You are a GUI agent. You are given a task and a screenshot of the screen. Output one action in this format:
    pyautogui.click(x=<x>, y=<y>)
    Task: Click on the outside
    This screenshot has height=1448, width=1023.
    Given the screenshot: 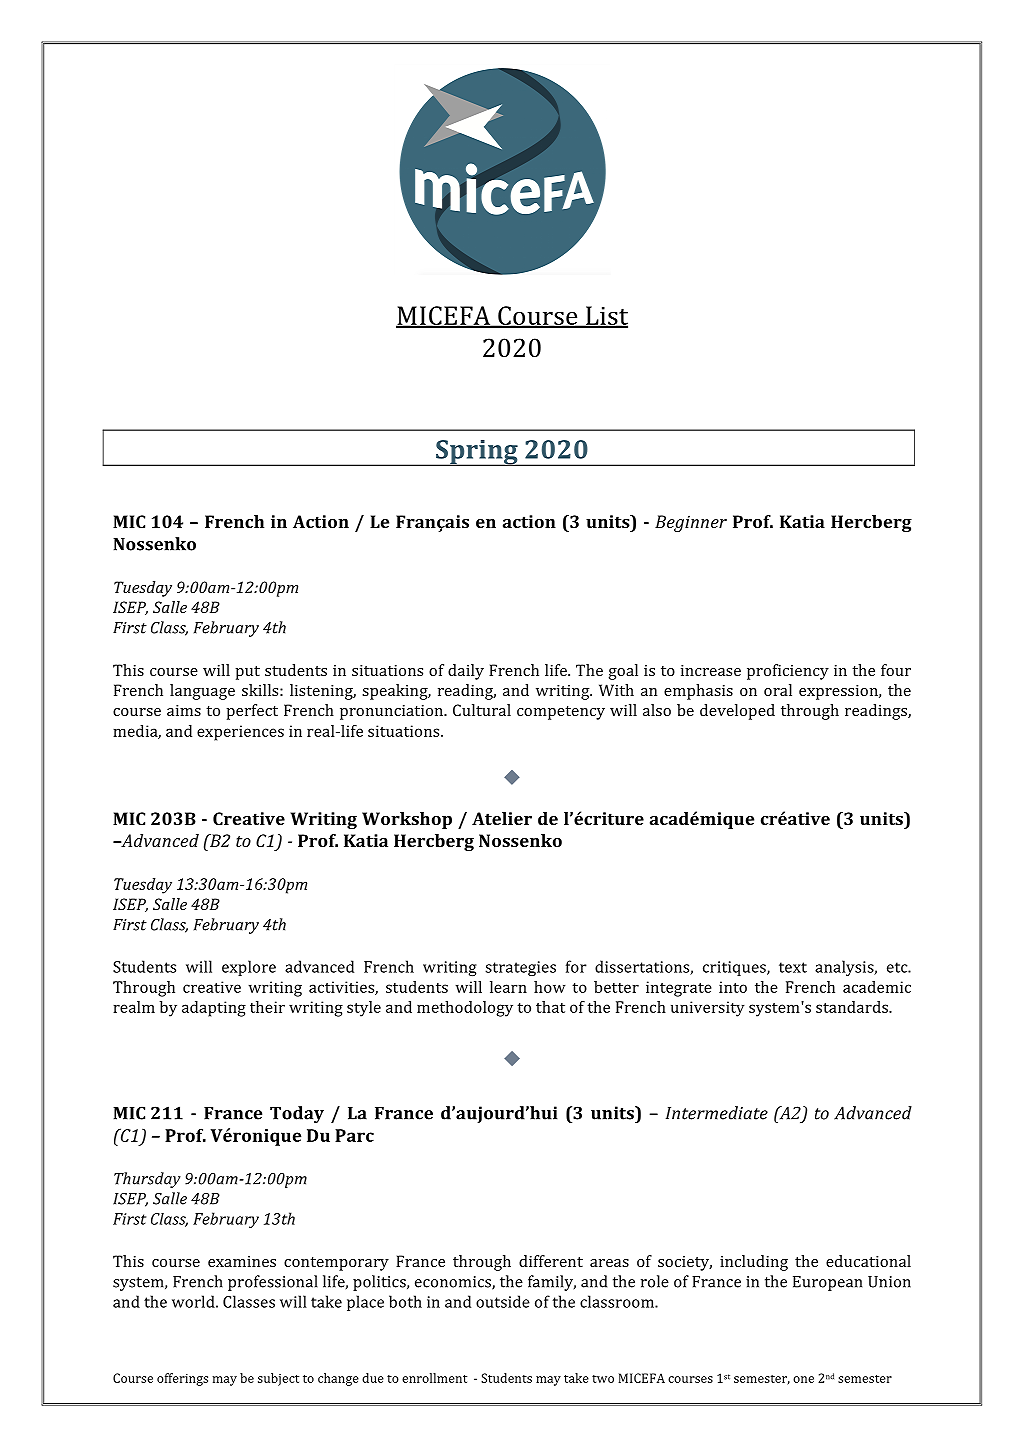 What is the action you would take?
    pyautogui.click(x=503, y=1301)
